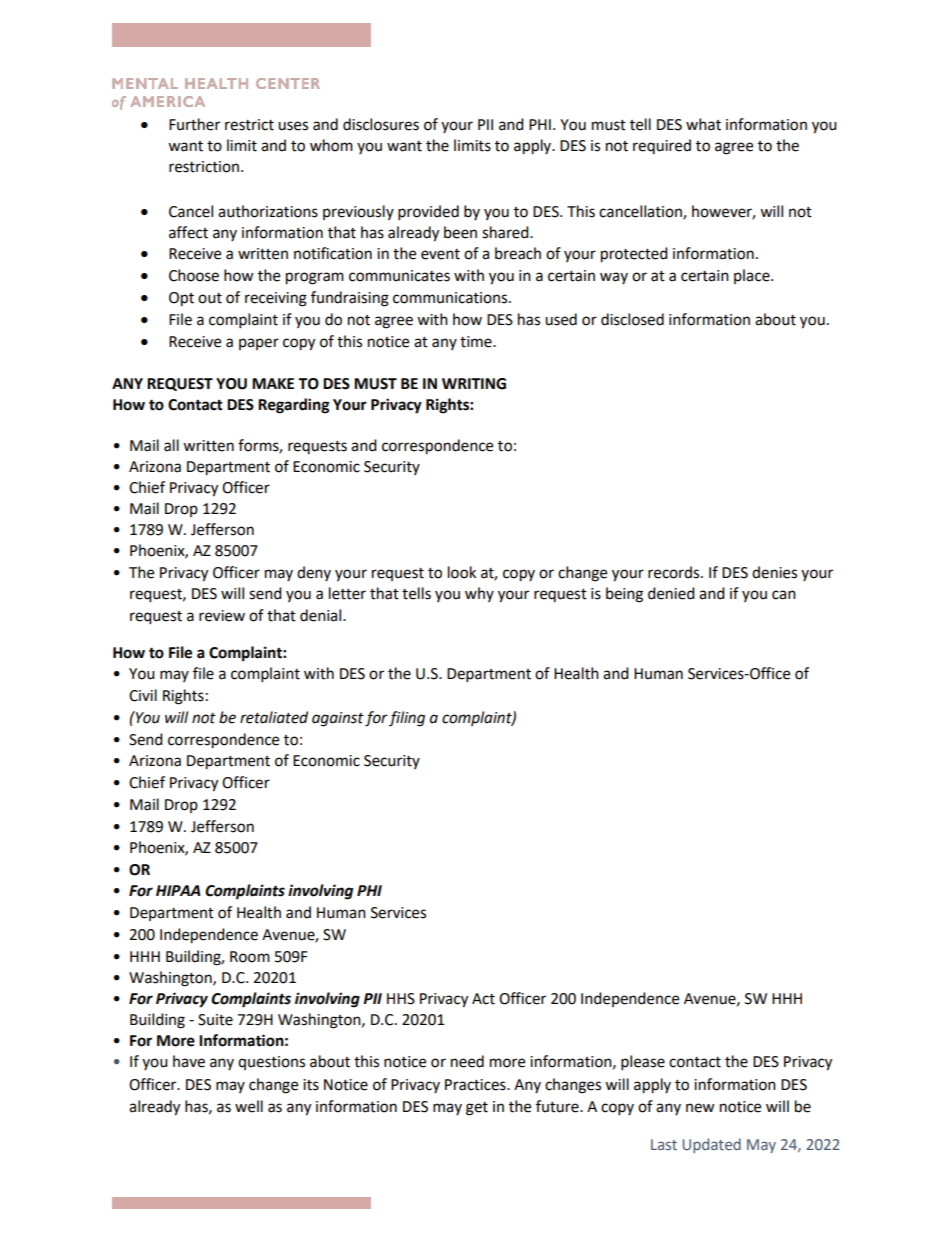  What do you see at coordinates (703, 124) in the screenshot?
I see `what` at bounding box center [703, 124].
